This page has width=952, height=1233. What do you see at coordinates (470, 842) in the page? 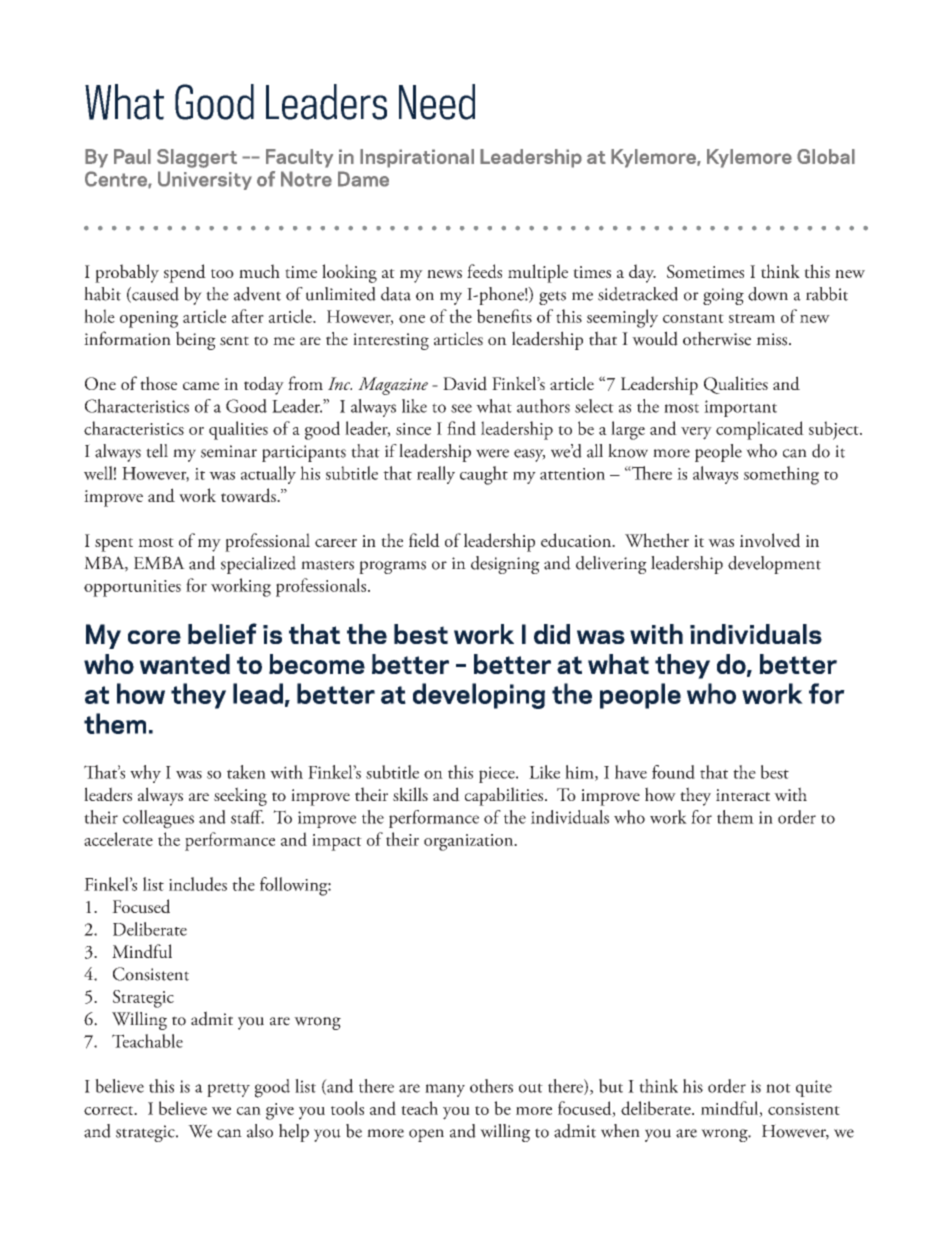
I see `organization` at bounding box center [470, 842].
